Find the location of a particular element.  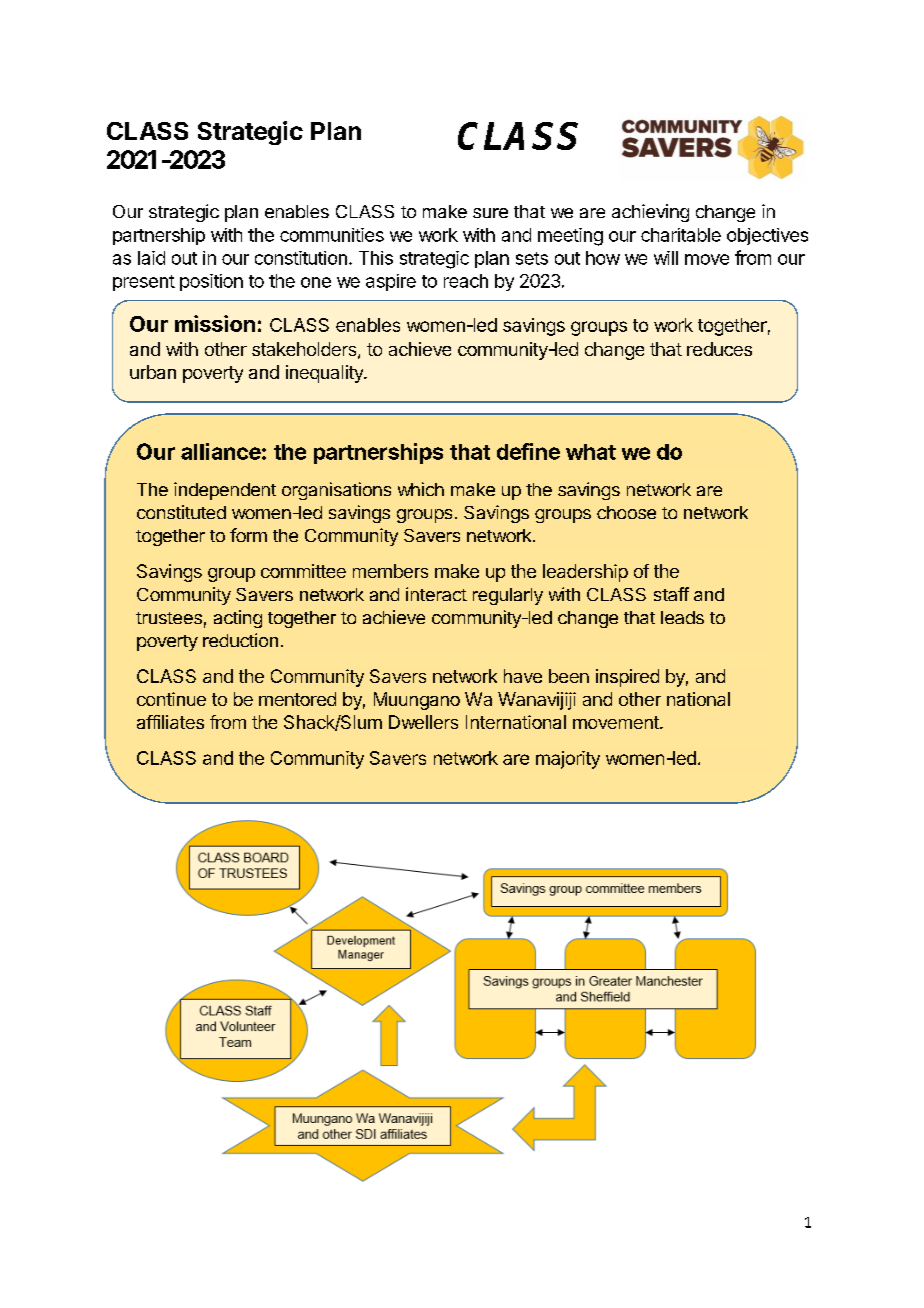

form is located at coordinates (248, 535).
